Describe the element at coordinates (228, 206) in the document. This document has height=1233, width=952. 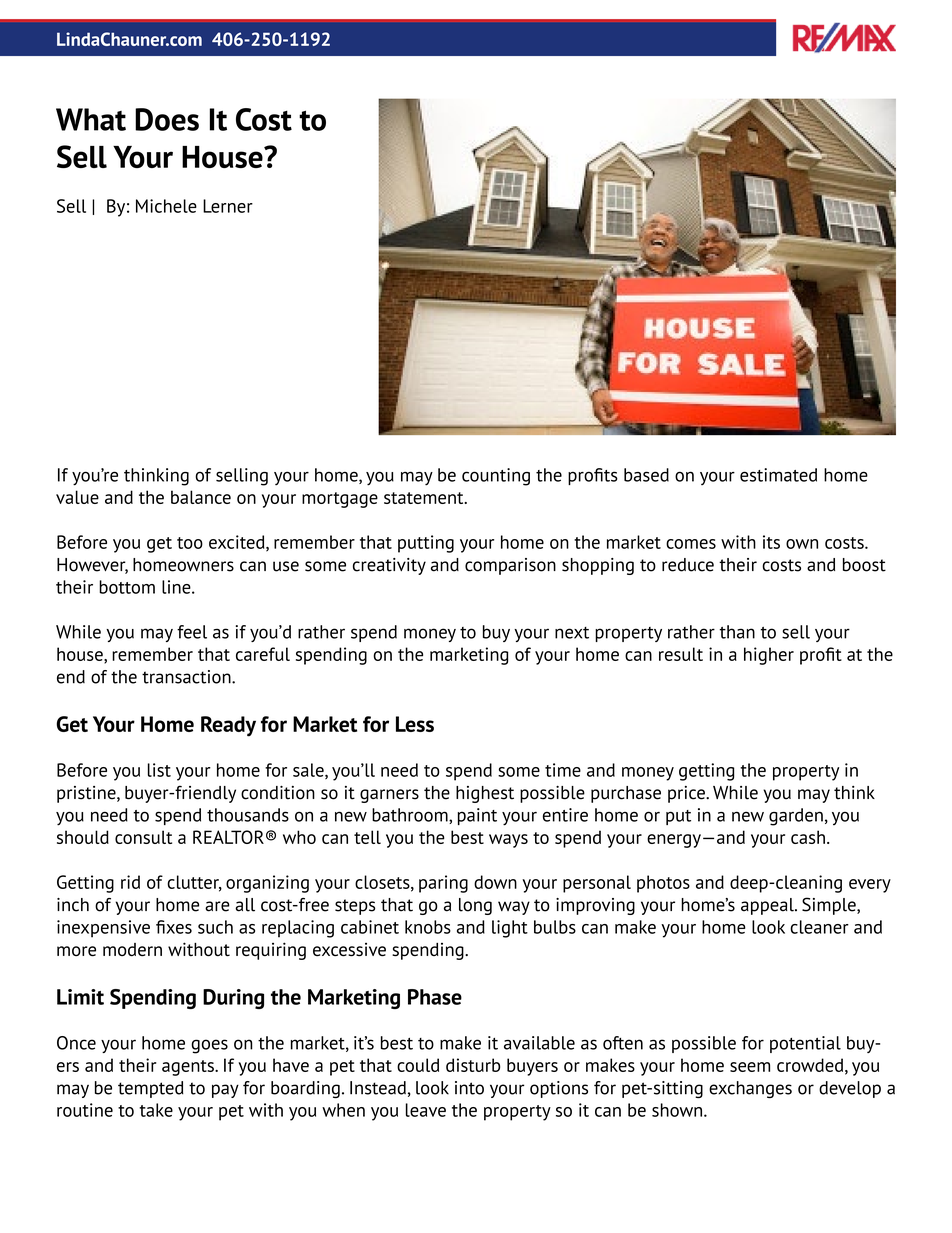
I see `Lerner` at that location.
